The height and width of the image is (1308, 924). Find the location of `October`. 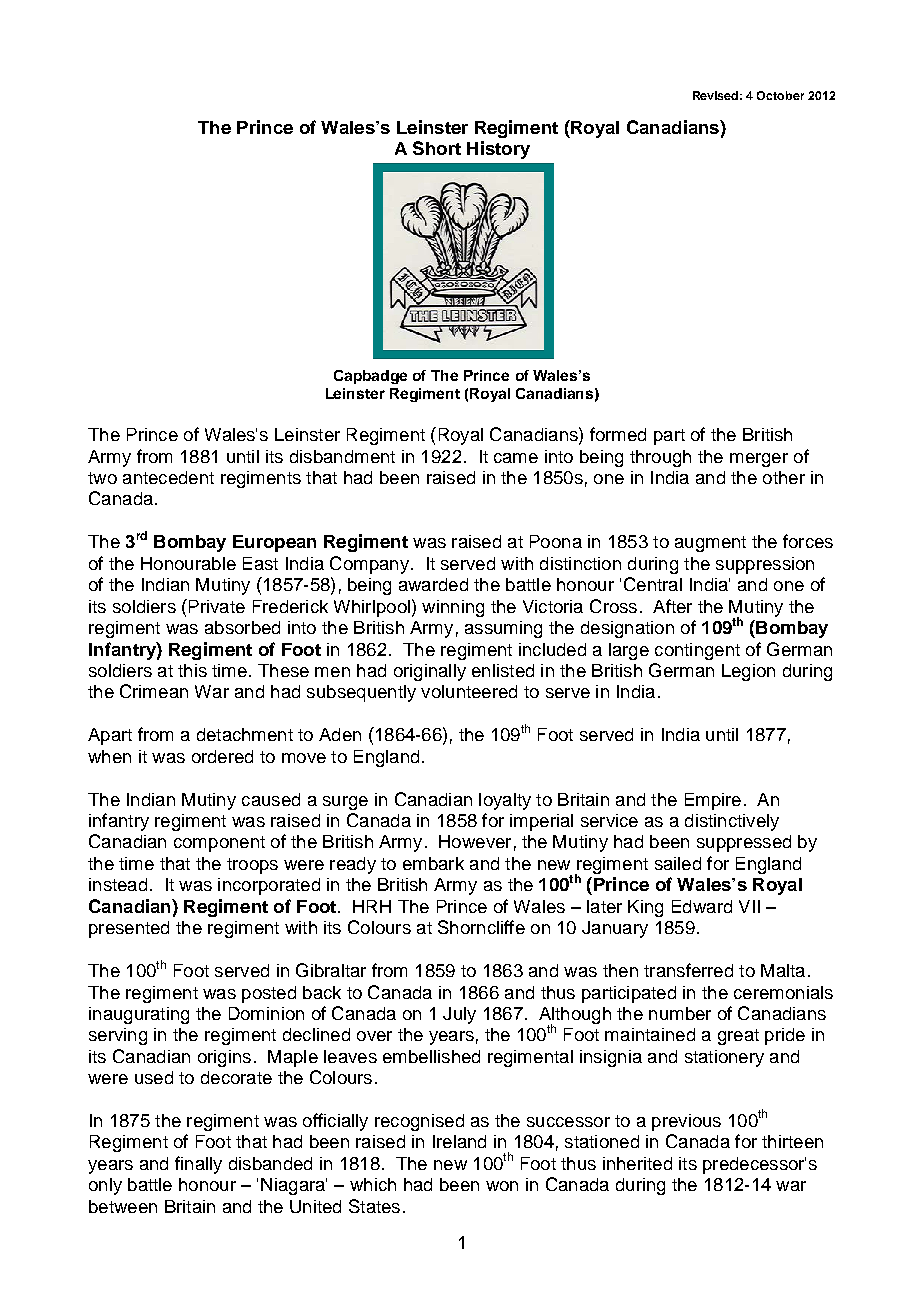

October is located at coordinates (780, 95).
